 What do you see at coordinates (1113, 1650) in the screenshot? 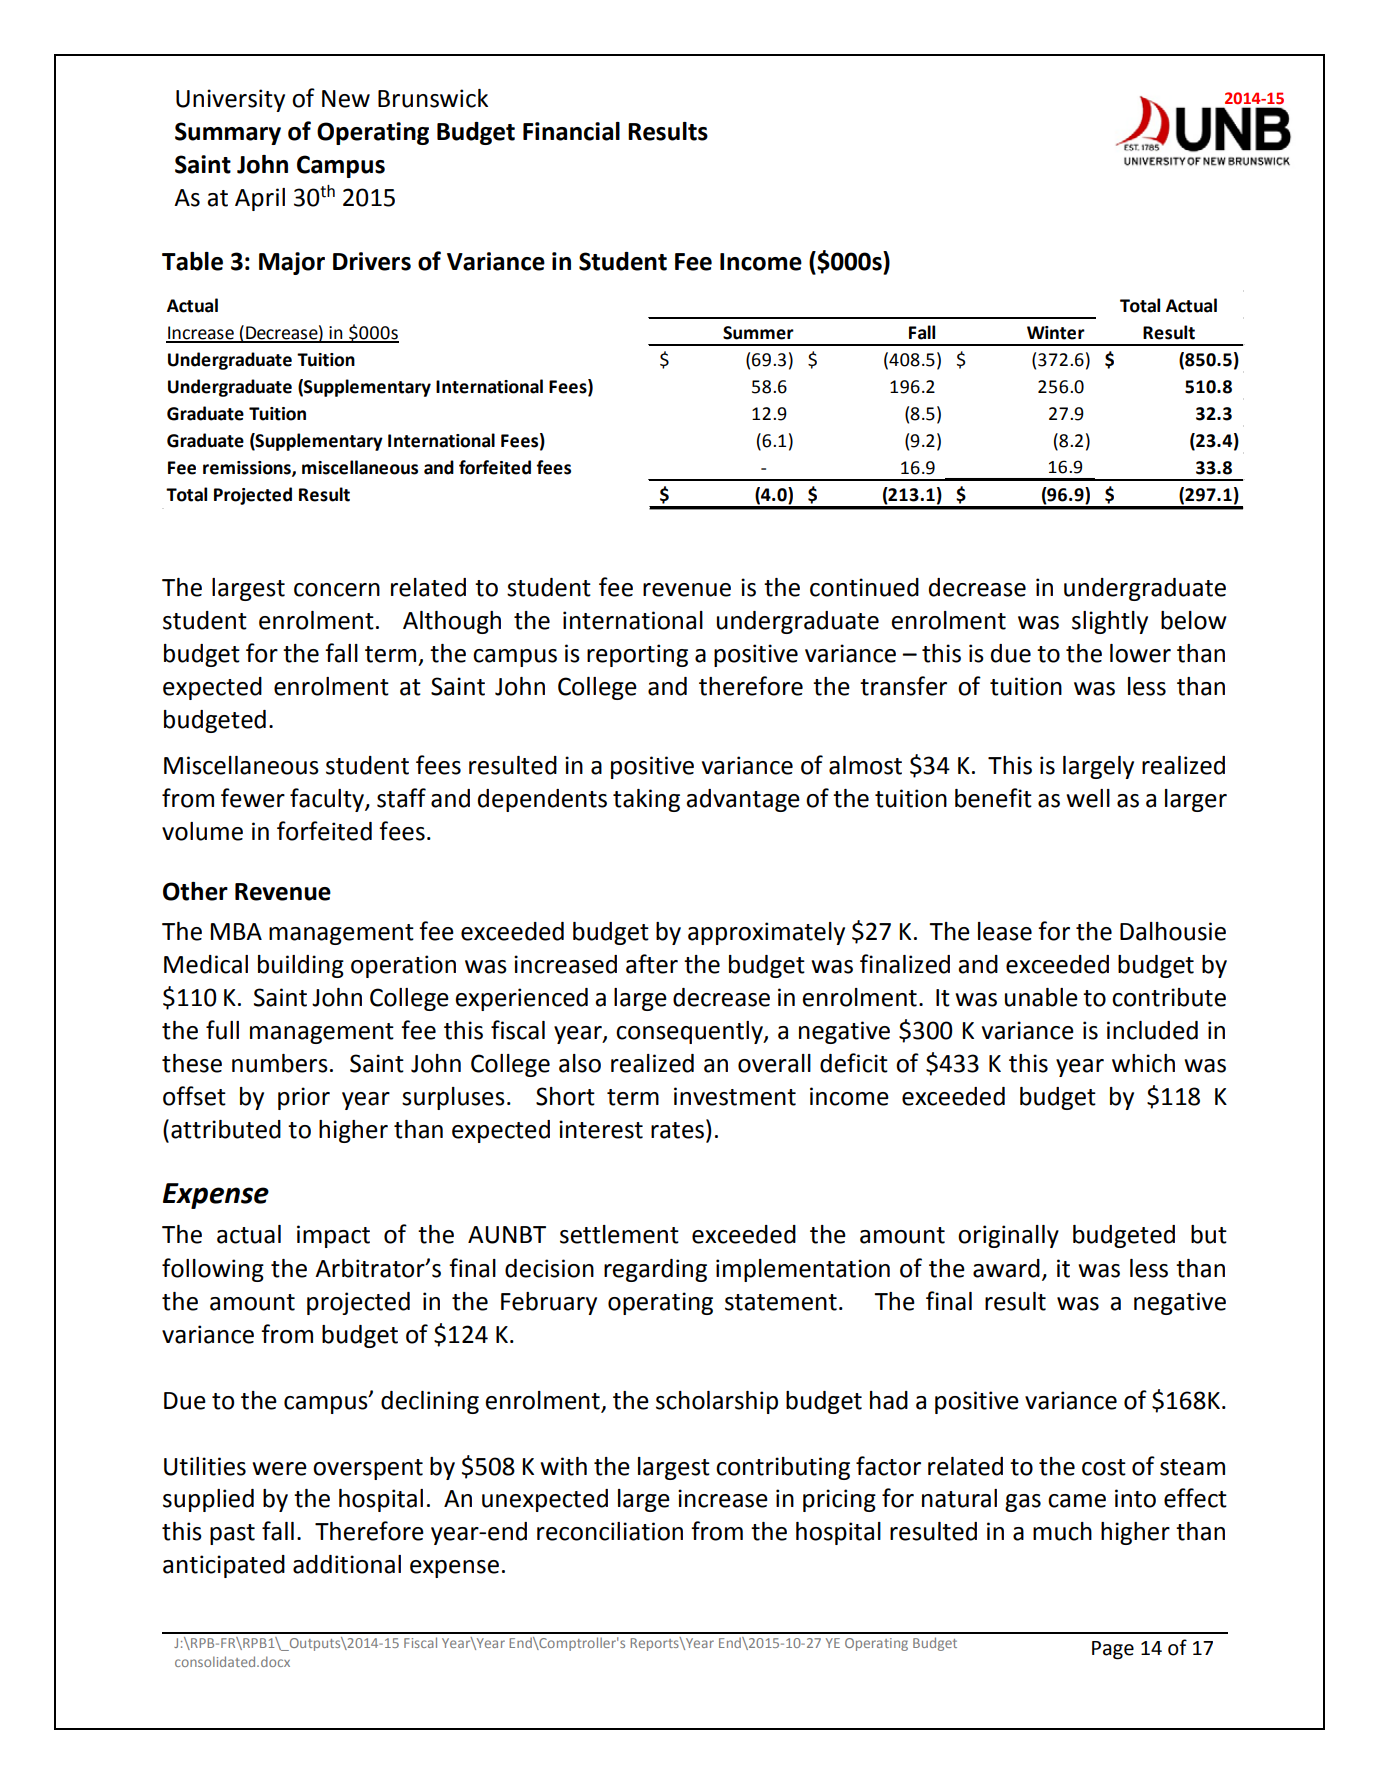
I see `Page` at bounding box center [1113, 1650].
